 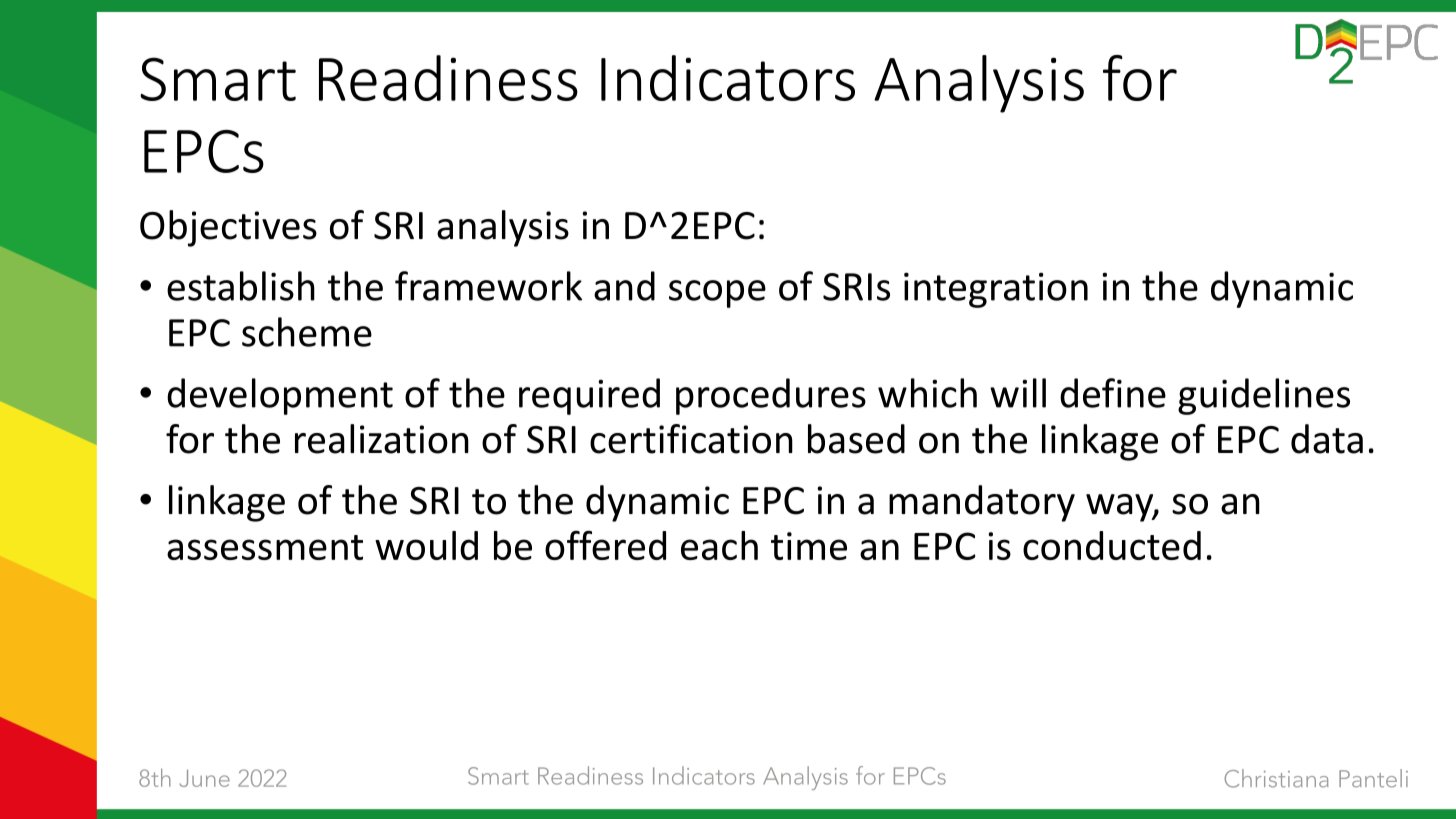 I want to click on assessment, so click(x=265, y=547).
